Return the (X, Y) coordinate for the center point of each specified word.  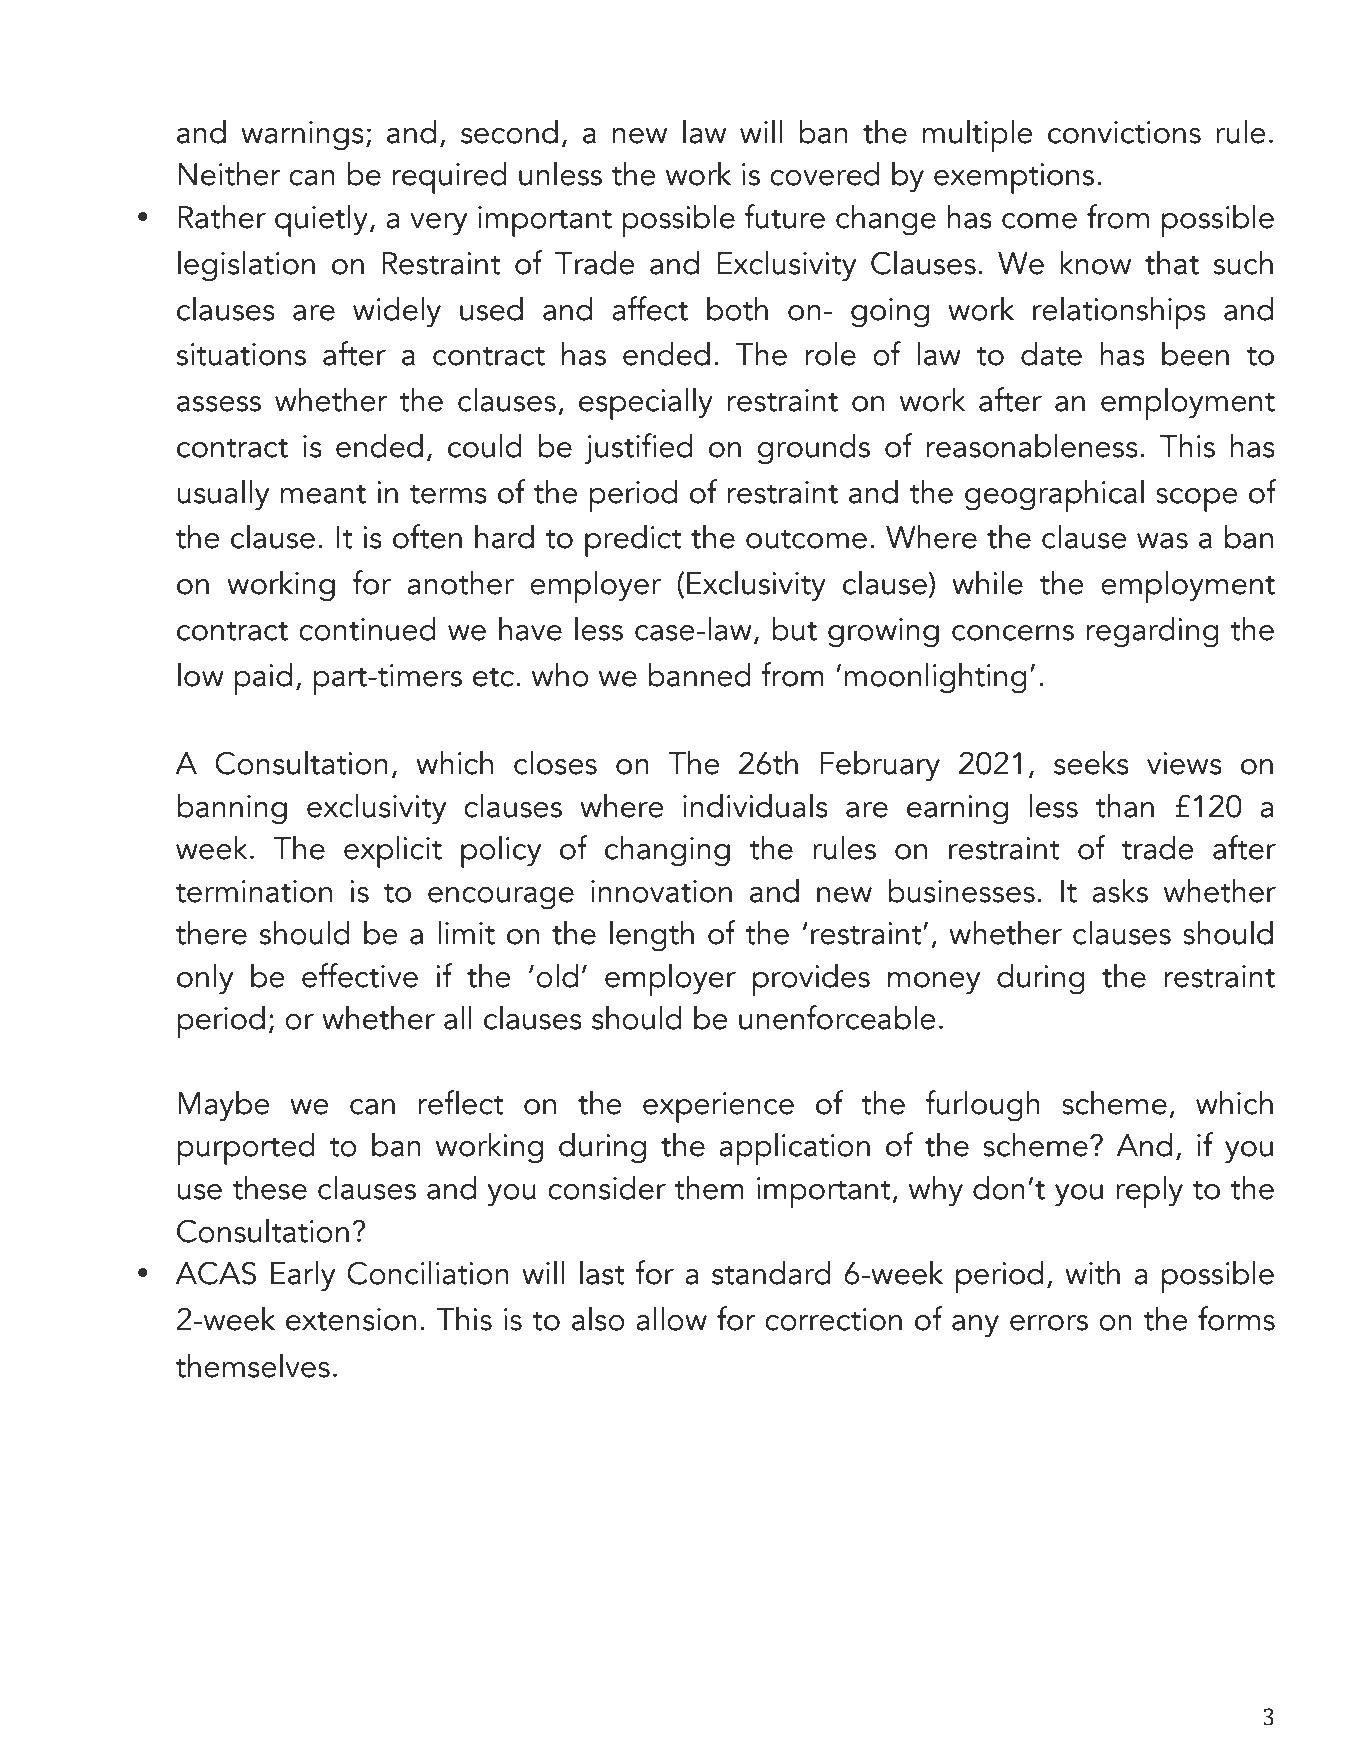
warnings (302, 136)
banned (699, 674)
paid (263, 678)
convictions (1124, 132)
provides (811, 979)
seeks (1091, 762)
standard (771, 1272)
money (934, 983)
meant (323, 494)
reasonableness (1032, 445)
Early (303, 1276)
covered (825, 173)
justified (639, 449)
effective (360, 975)
